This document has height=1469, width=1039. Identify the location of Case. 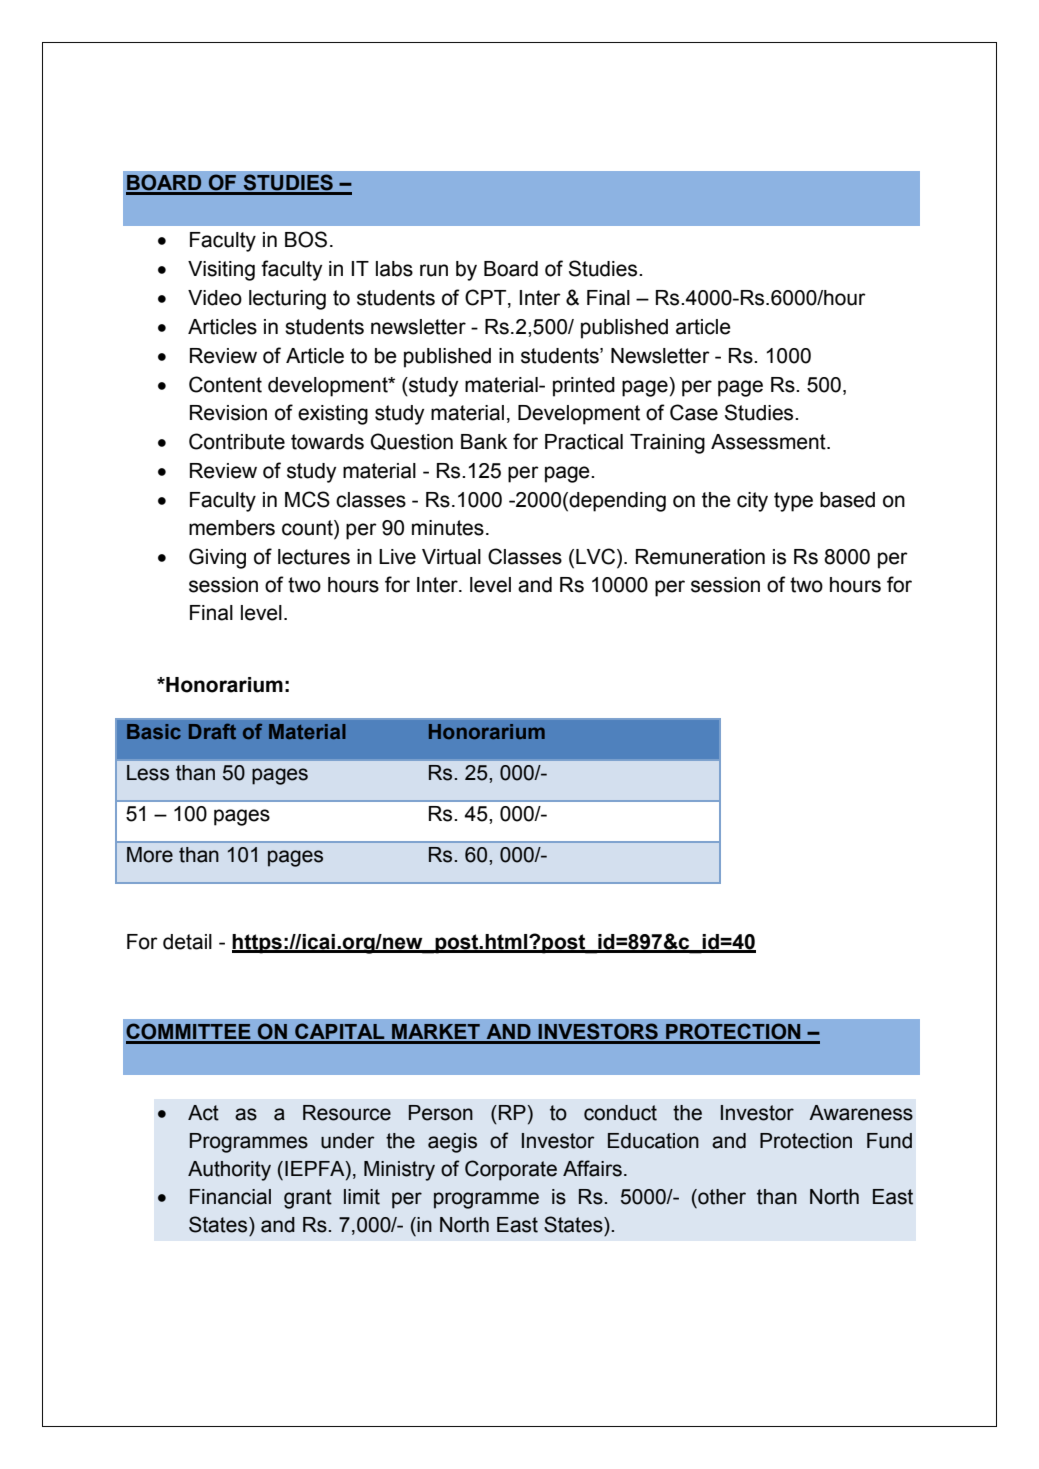
(694, 412).
